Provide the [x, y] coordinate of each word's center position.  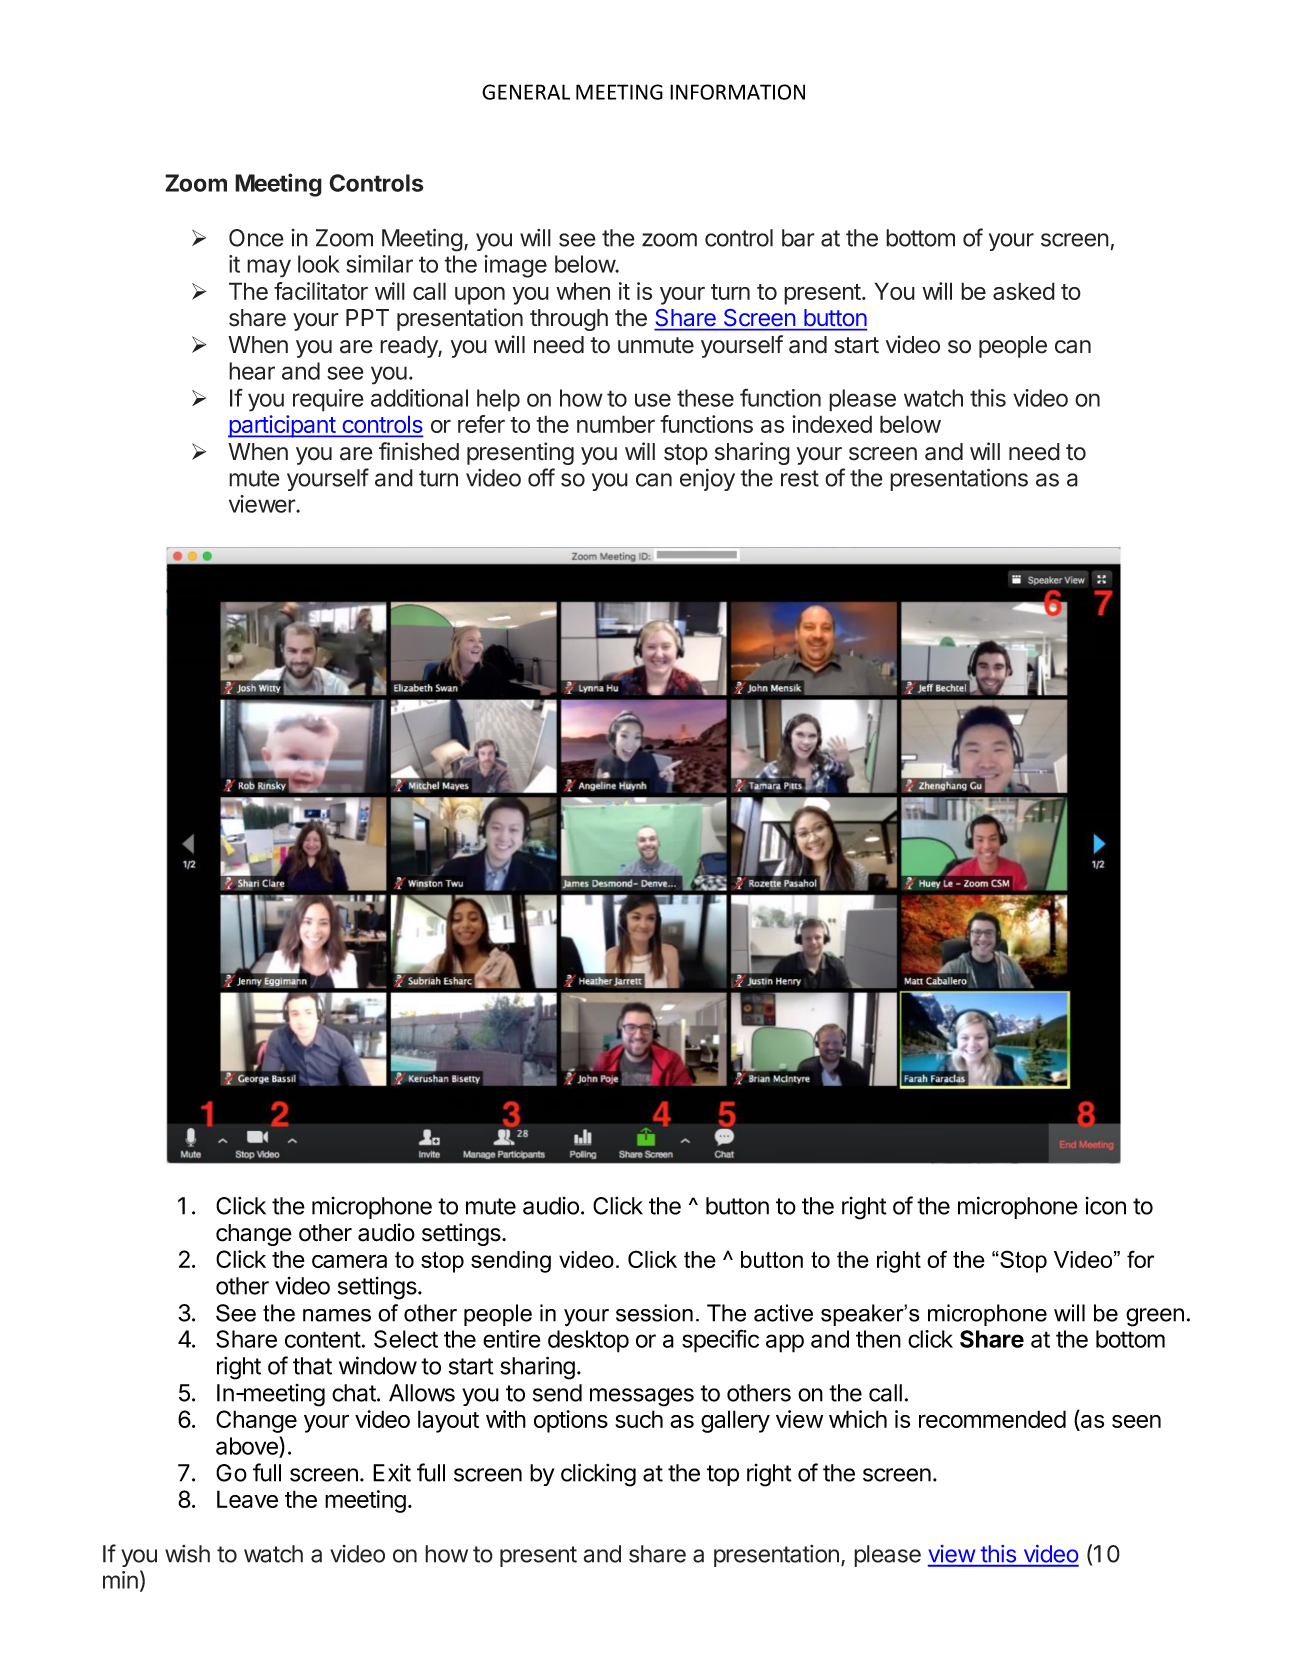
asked [1024, 291]
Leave [247, 1499]
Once [256, 238]
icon [1106, 1206]
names [337, 1315]
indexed [832, 424]
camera [349, 1261]
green [1155, 1317]
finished [419, 451]
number [616, 424]
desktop [588, 1341]
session [654, 1313]
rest [800, 478]
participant [282, 426]
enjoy [707, 479]
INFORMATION [737, 92]
